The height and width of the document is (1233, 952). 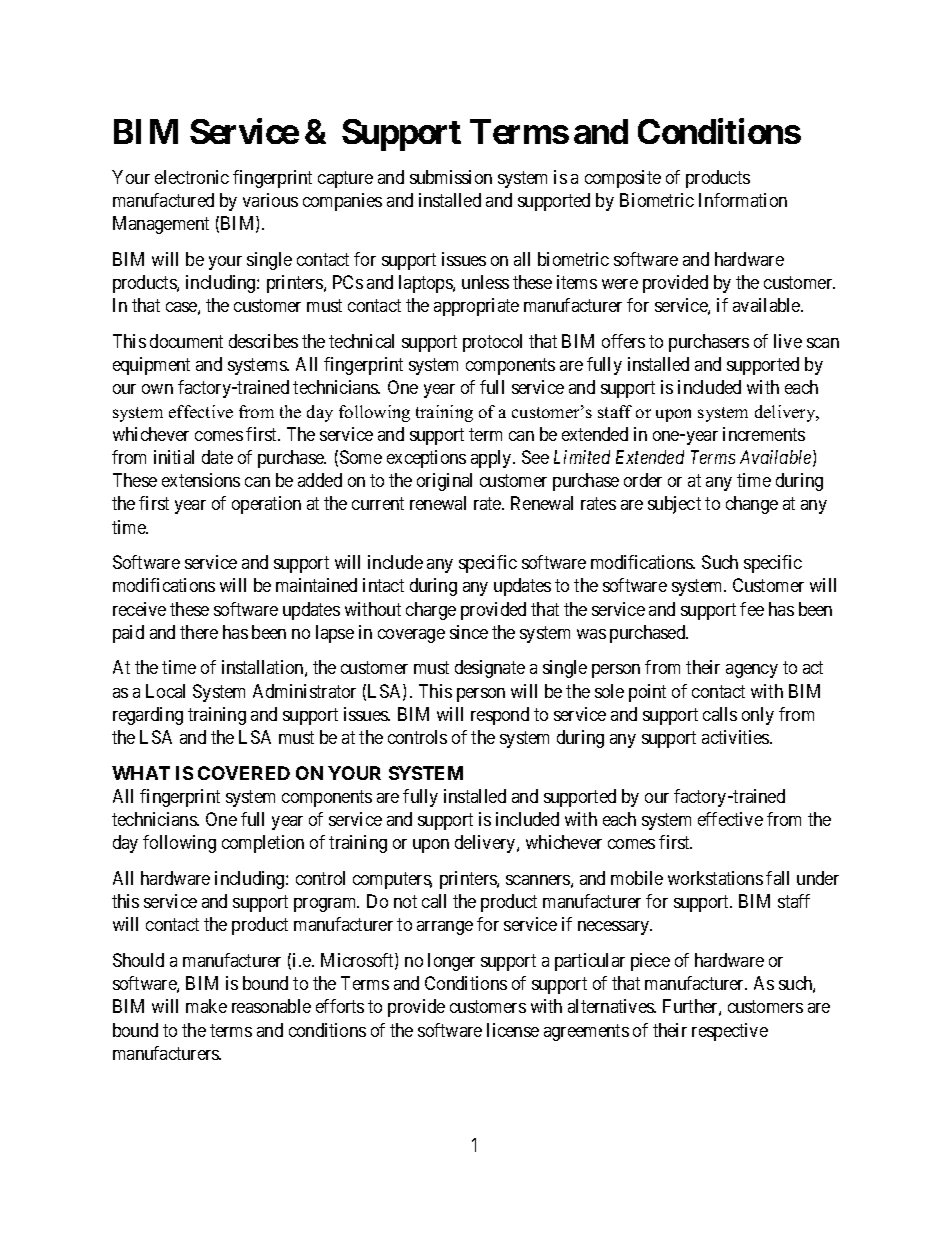 I want to click on activities, so click(x=736, y=737).
